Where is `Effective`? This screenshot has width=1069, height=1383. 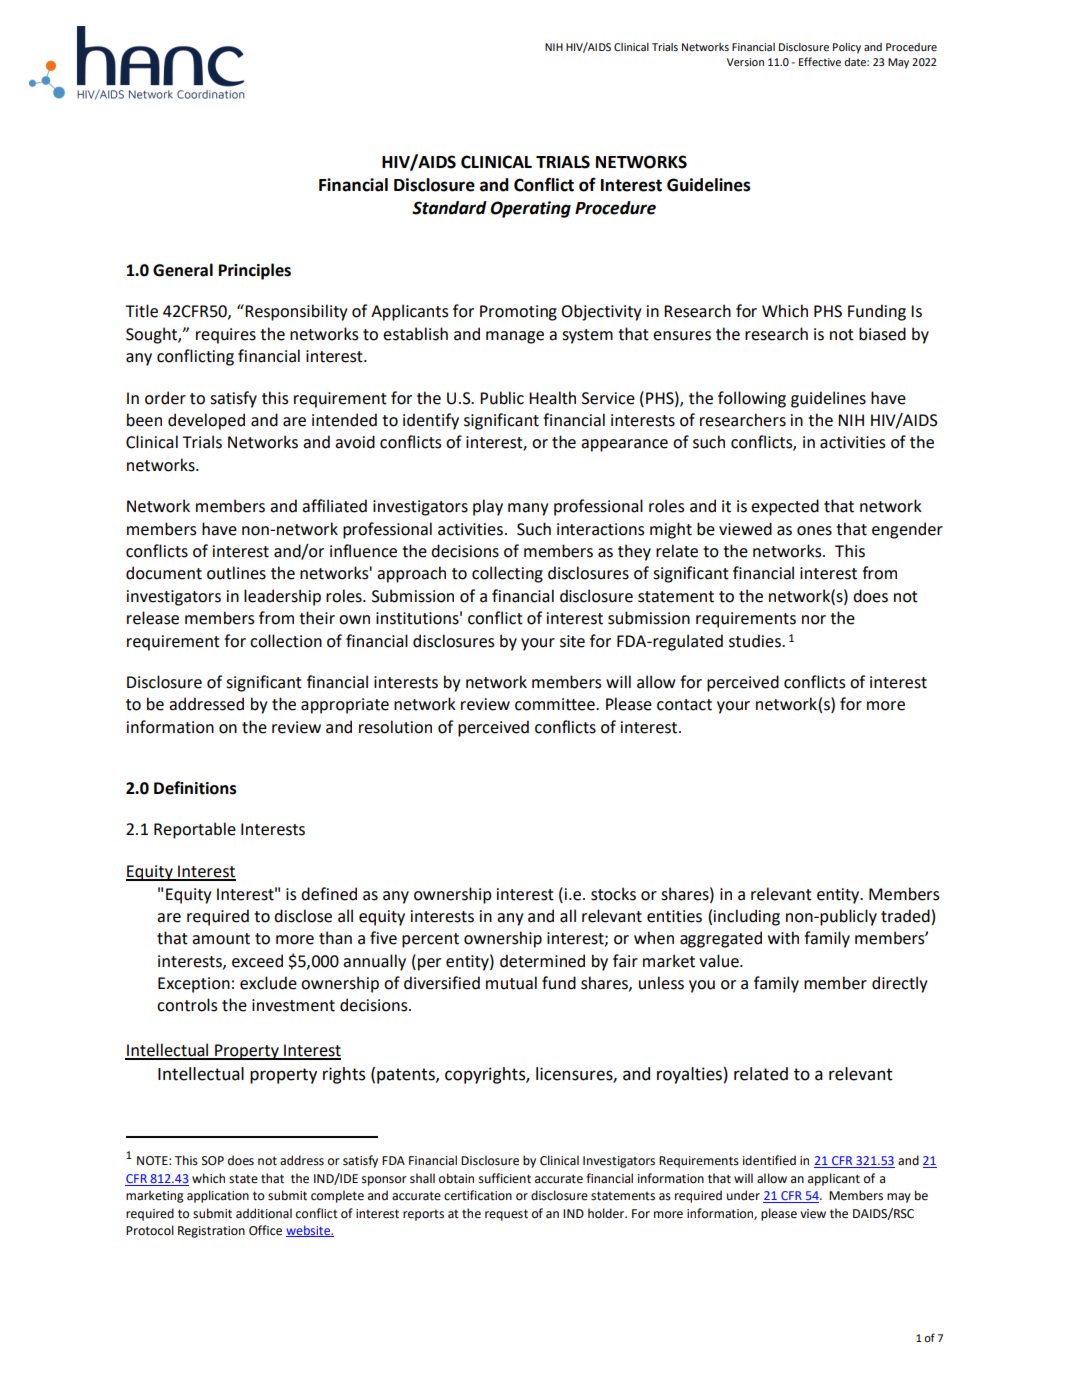 Effective is located at coordinates (820, 61).
